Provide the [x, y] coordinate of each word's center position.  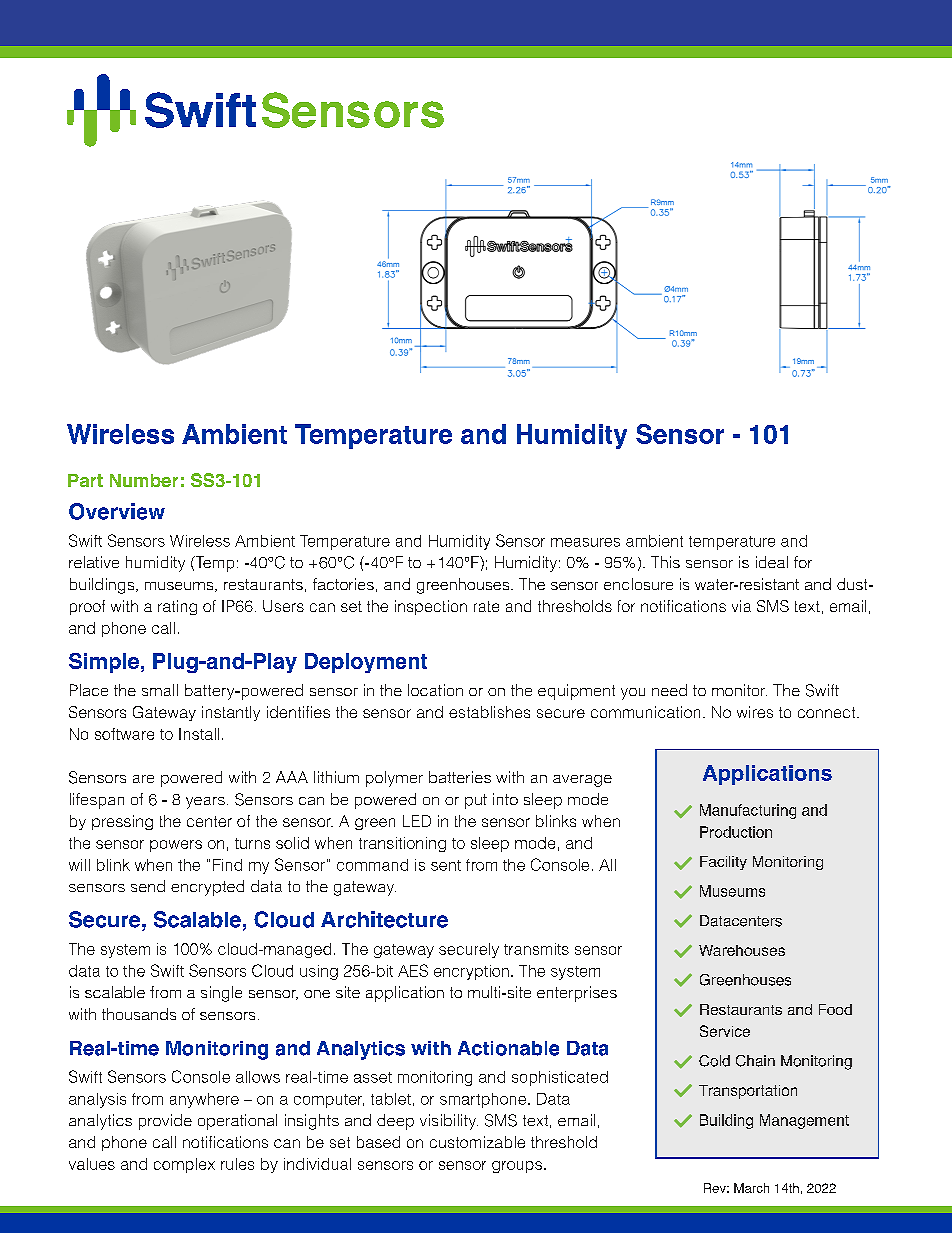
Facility [723, 863]
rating [177, 607]
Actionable [508, 1048]
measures [585, 542]
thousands [139, 1014]
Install [199, 734]
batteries [460, 777]
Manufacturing [748, 811]
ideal [772, 562]
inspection [431, 607]
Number [144, 480]
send [148, 886]
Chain [755, 1061]
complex [184, 1165]
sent [446, 865]
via [741, 606]
